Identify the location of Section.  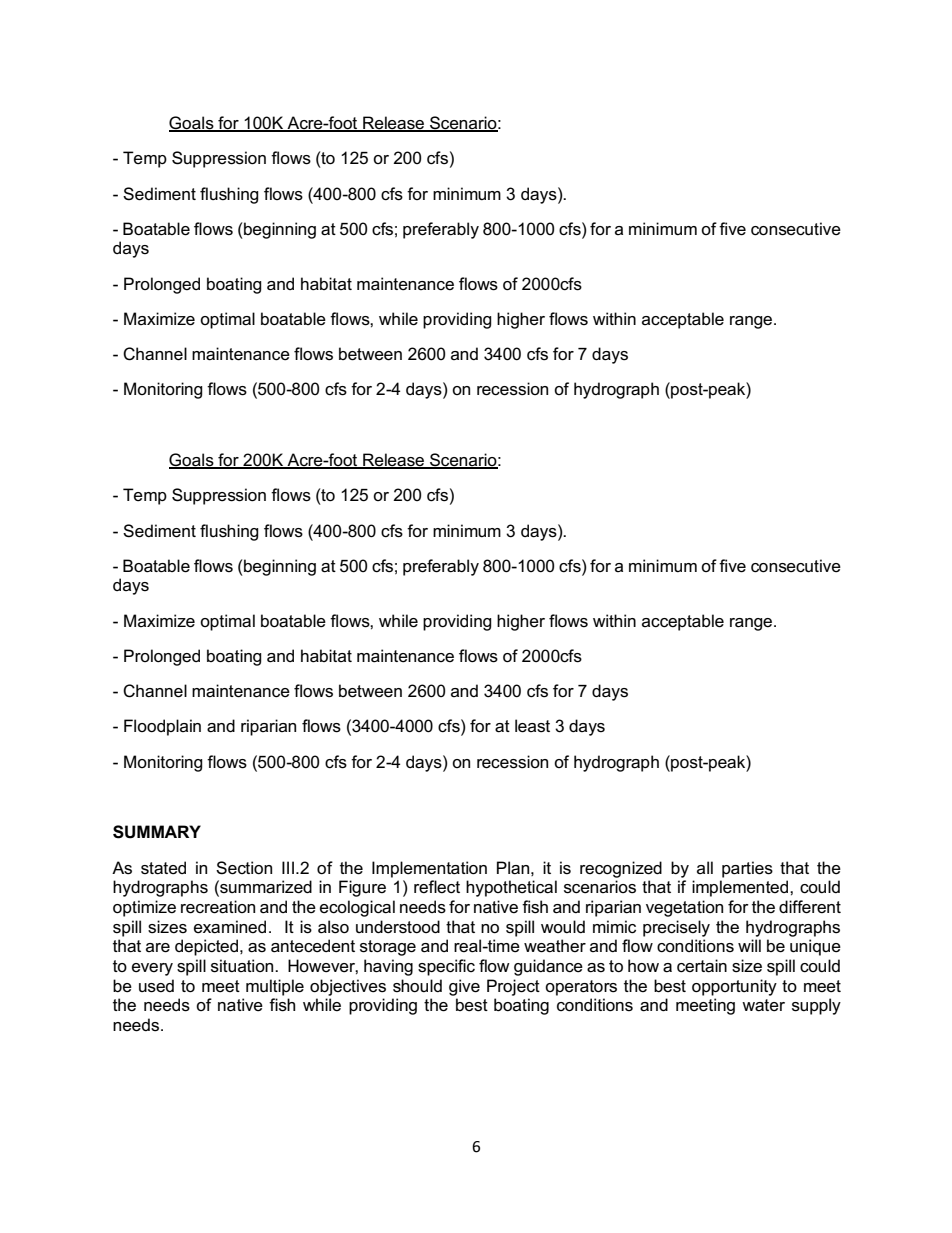
(244, 868).
